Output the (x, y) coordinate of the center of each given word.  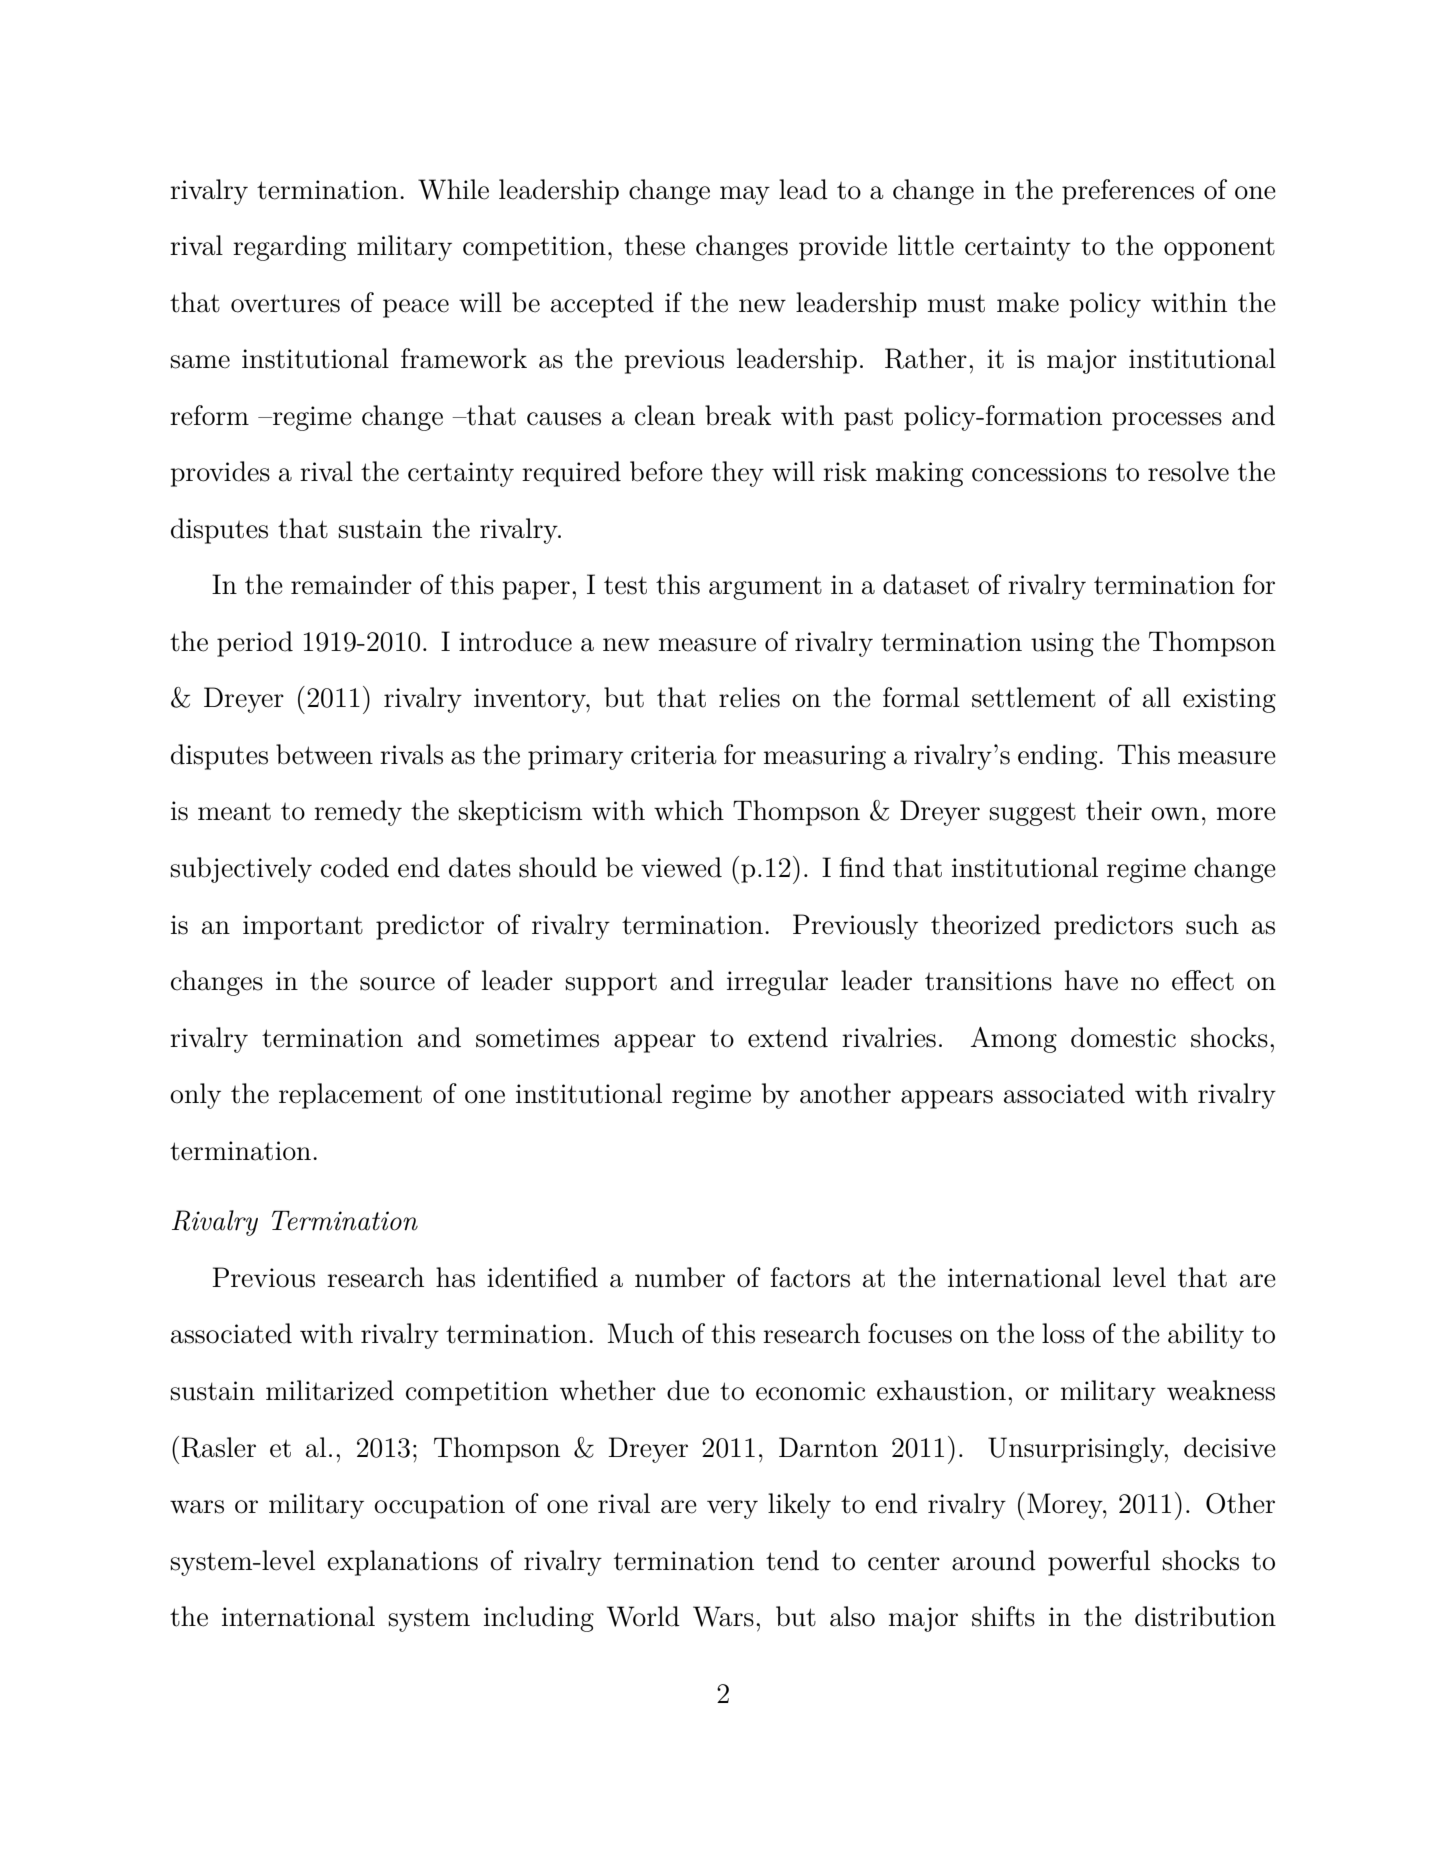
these (654, 245)
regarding (289, 248)
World (643, 1616)
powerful (1099, 1563)
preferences (1128, 192)
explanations (402, 1563)
